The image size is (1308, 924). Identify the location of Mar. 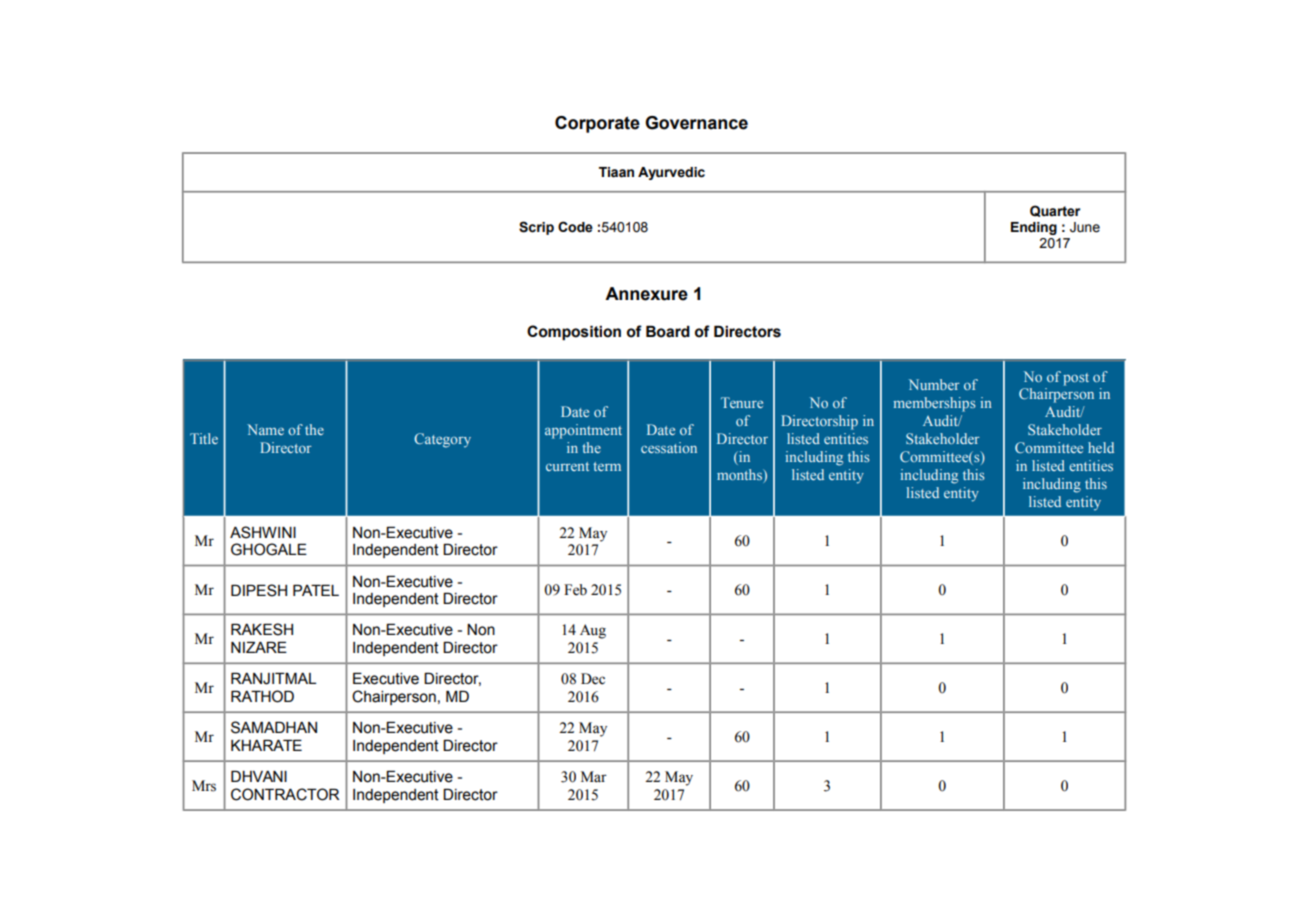
(594, 776).
